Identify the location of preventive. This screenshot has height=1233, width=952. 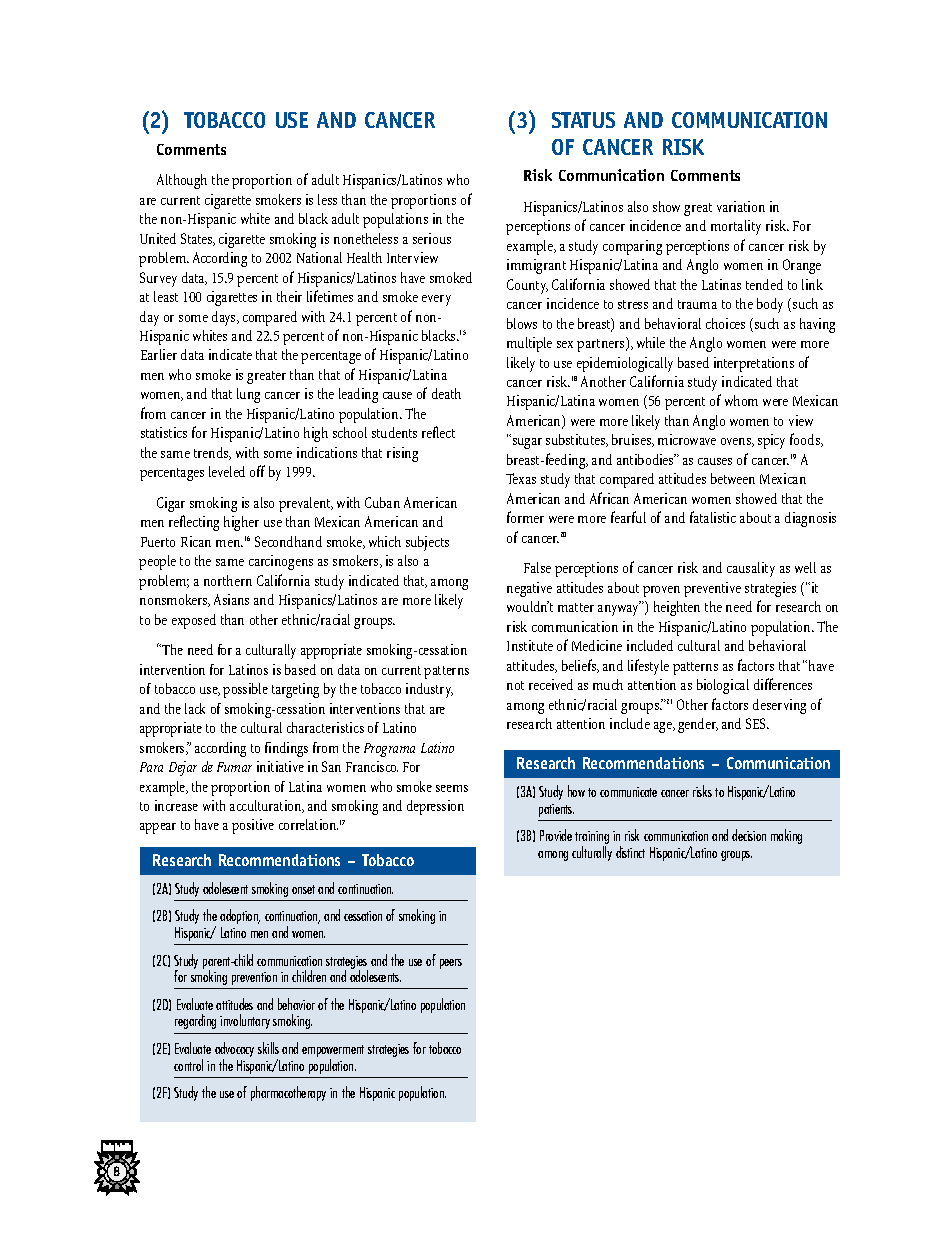
(712, 589).
